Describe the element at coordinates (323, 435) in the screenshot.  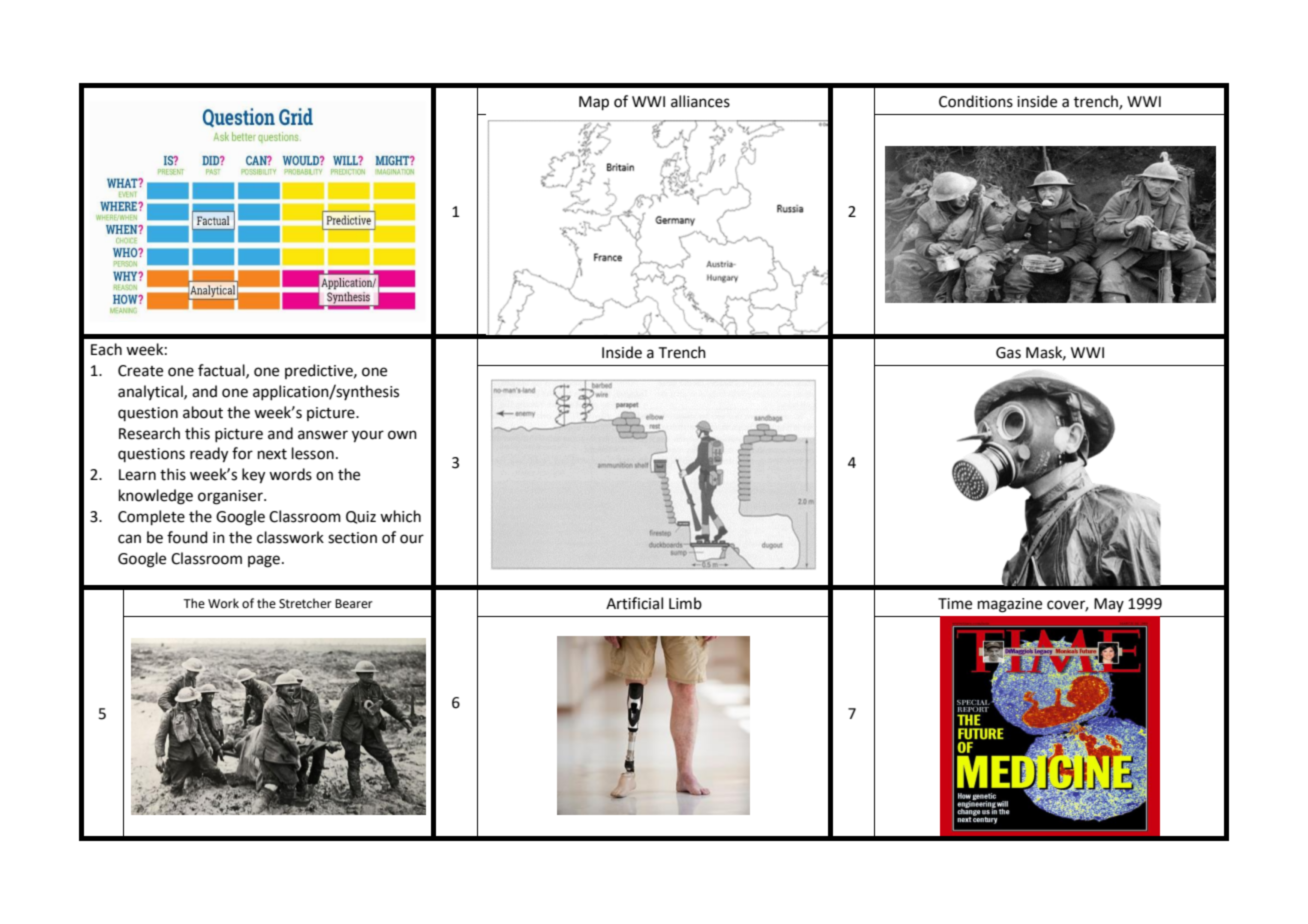
I see `answer` at that location.
